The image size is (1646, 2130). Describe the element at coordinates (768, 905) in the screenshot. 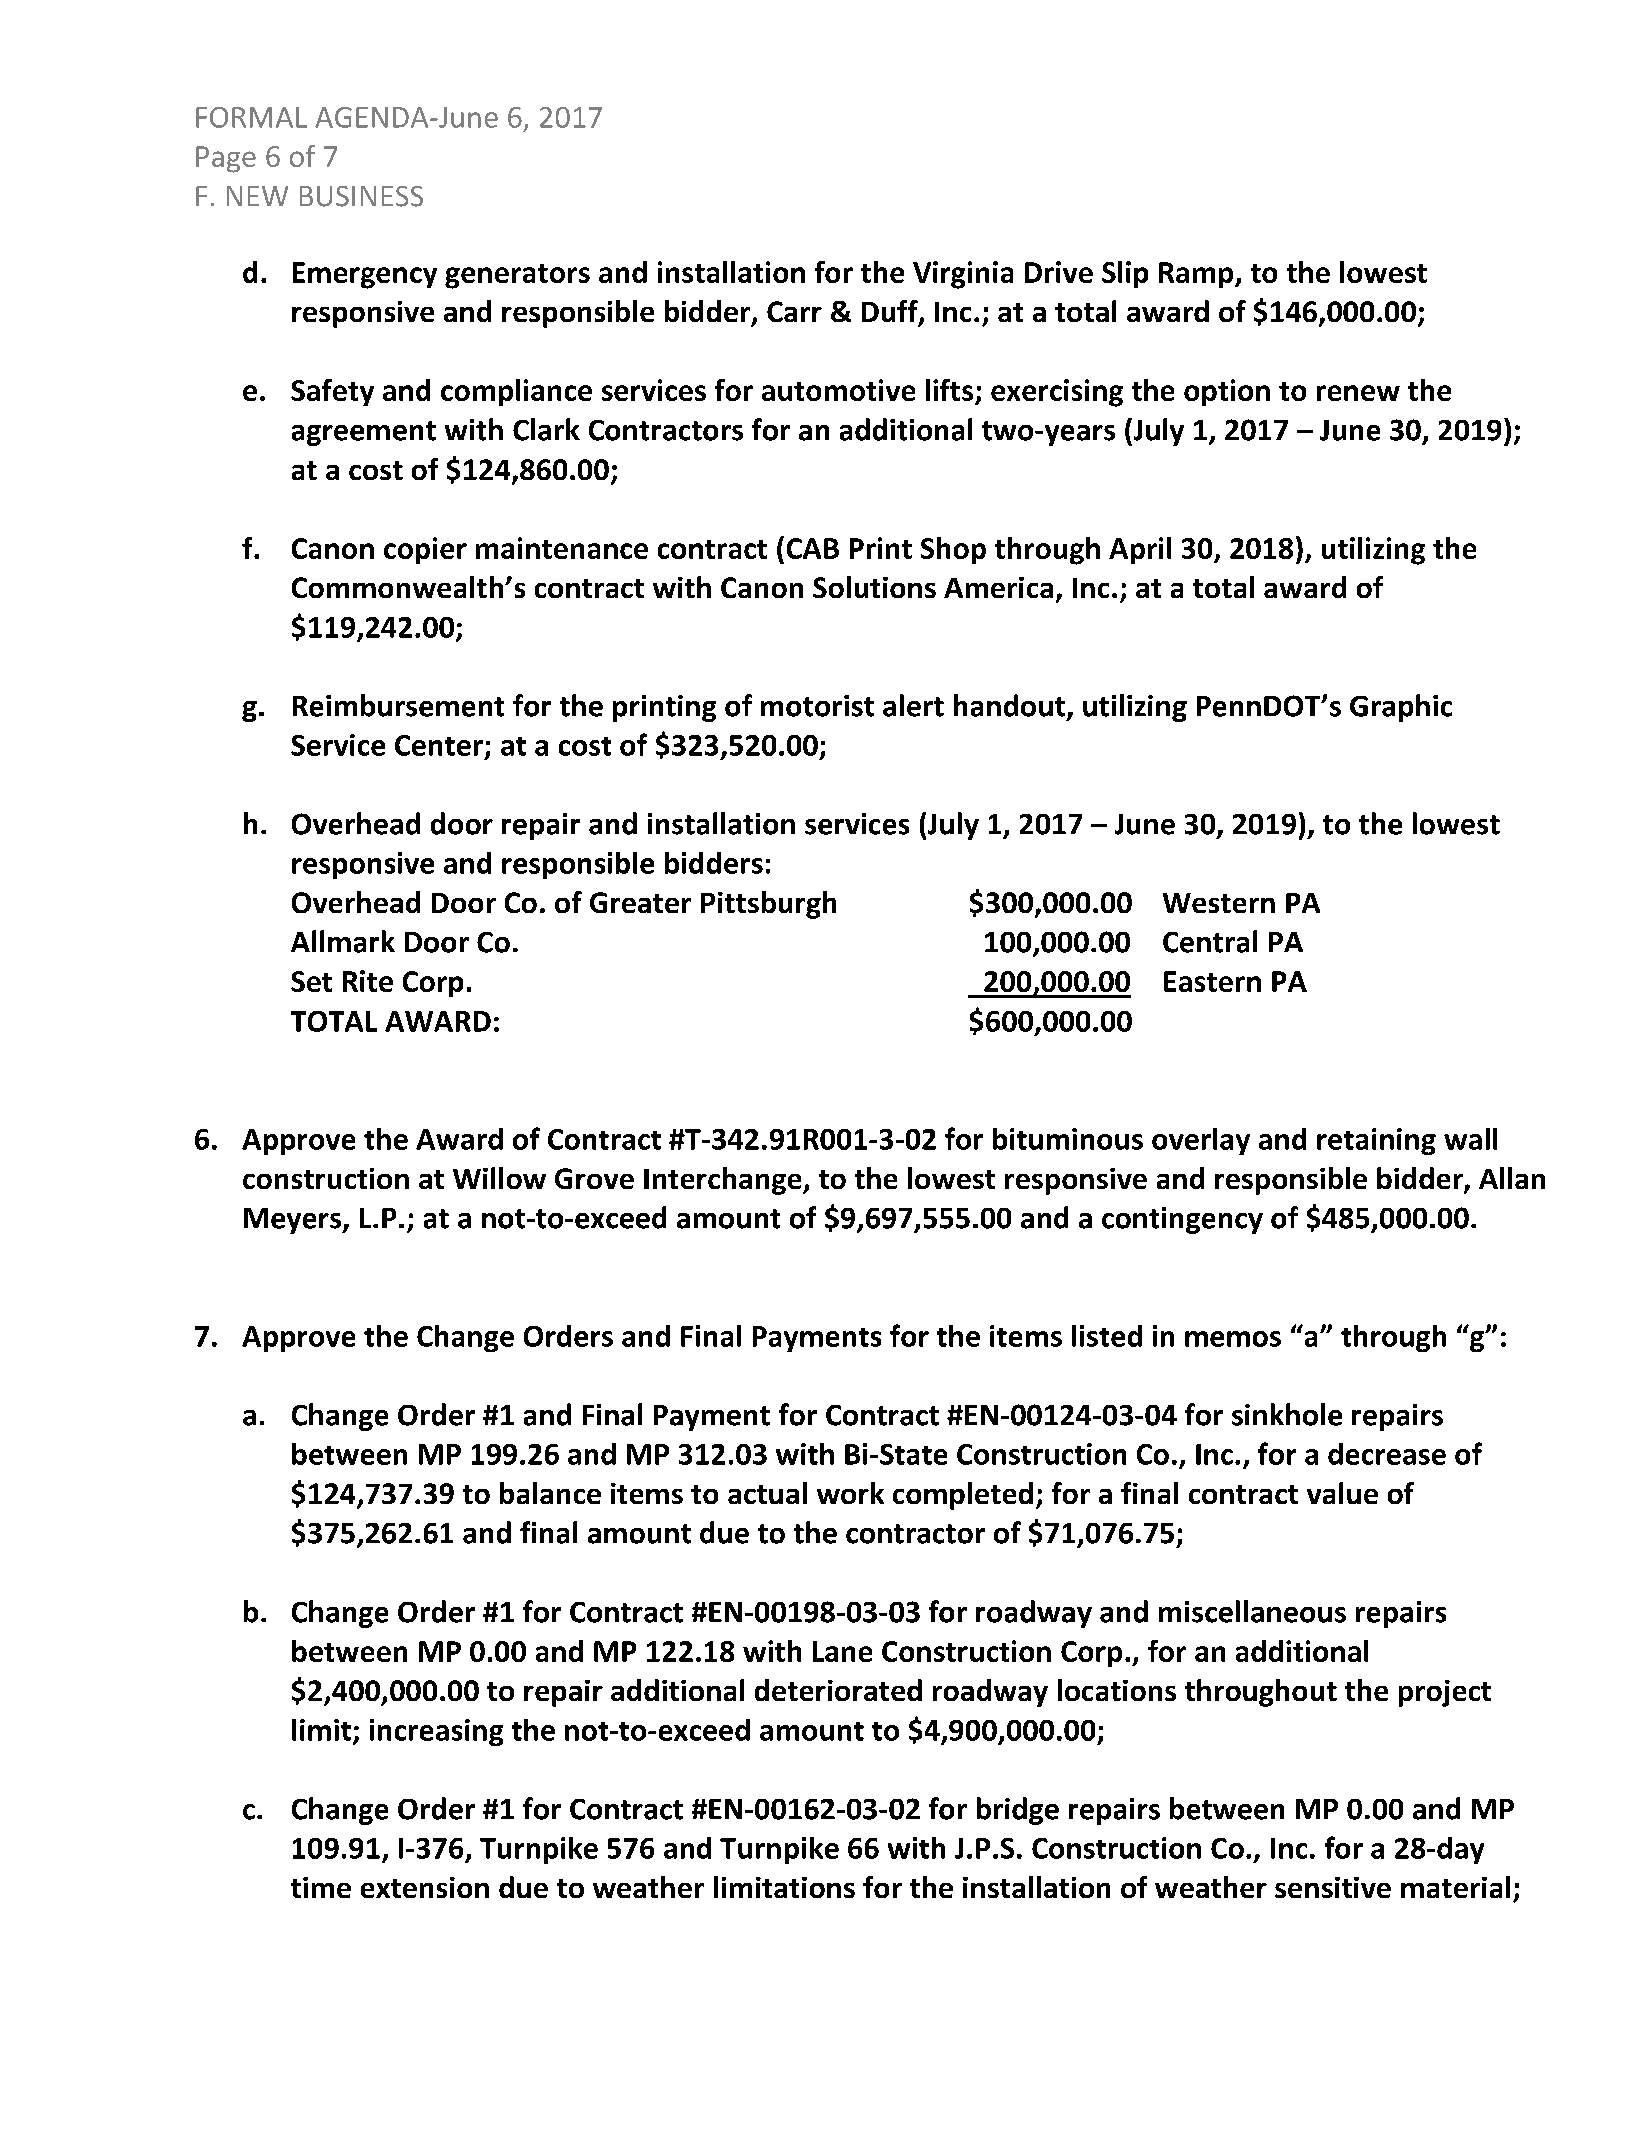

I see `Pittsburgh` at that location.
